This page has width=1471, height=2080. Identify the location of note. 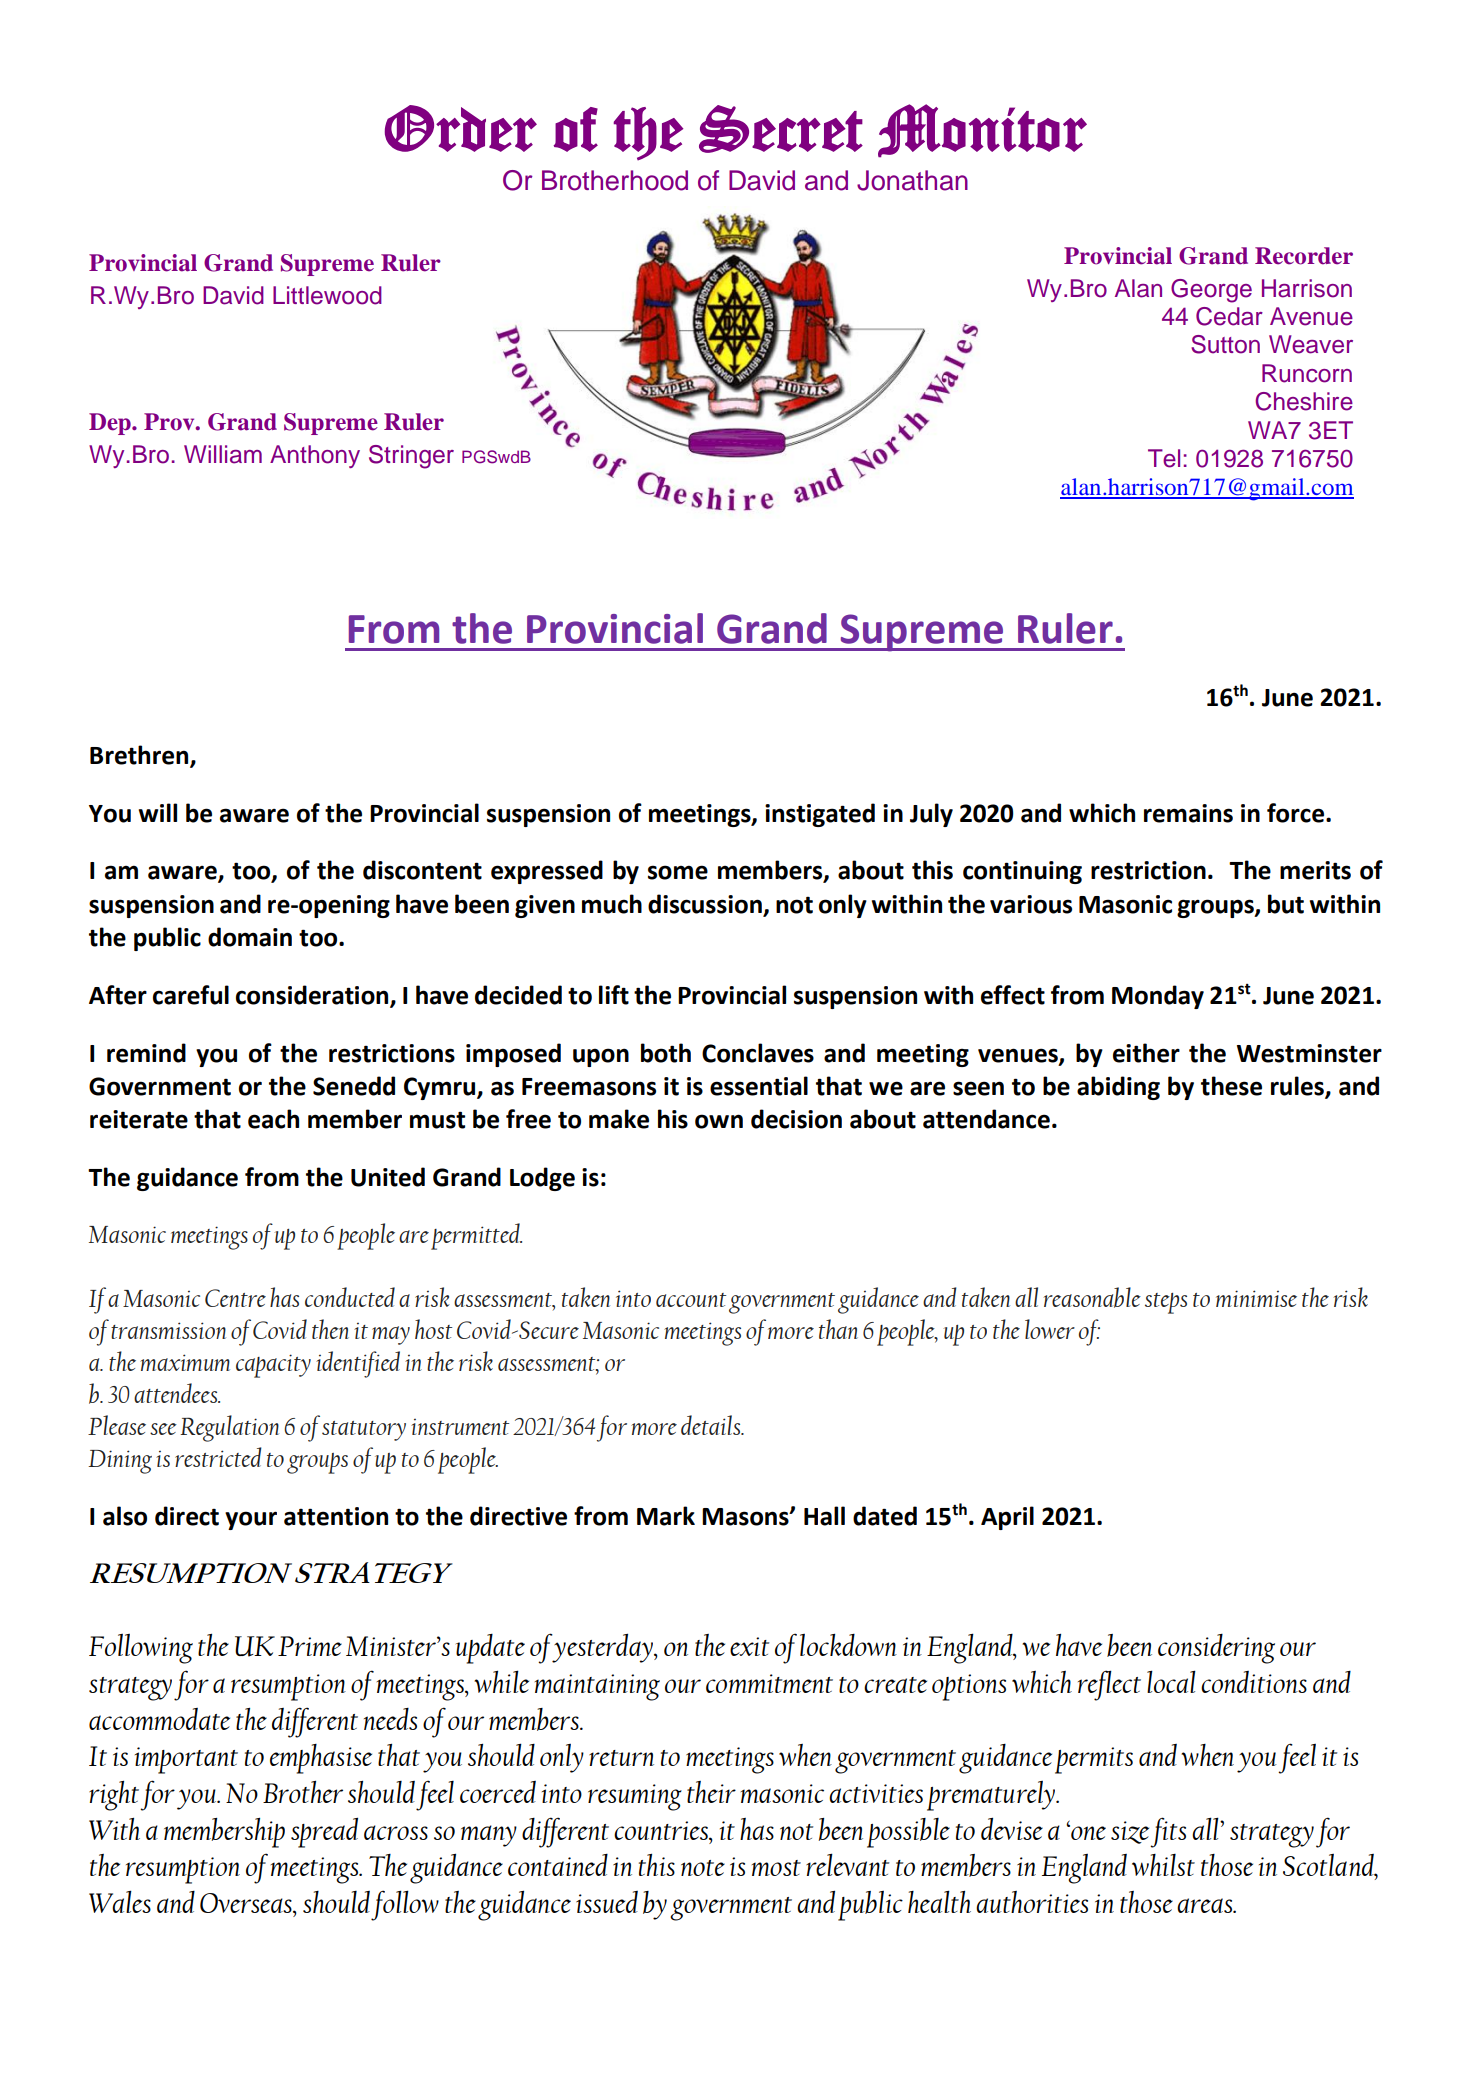
(703, 1868).
